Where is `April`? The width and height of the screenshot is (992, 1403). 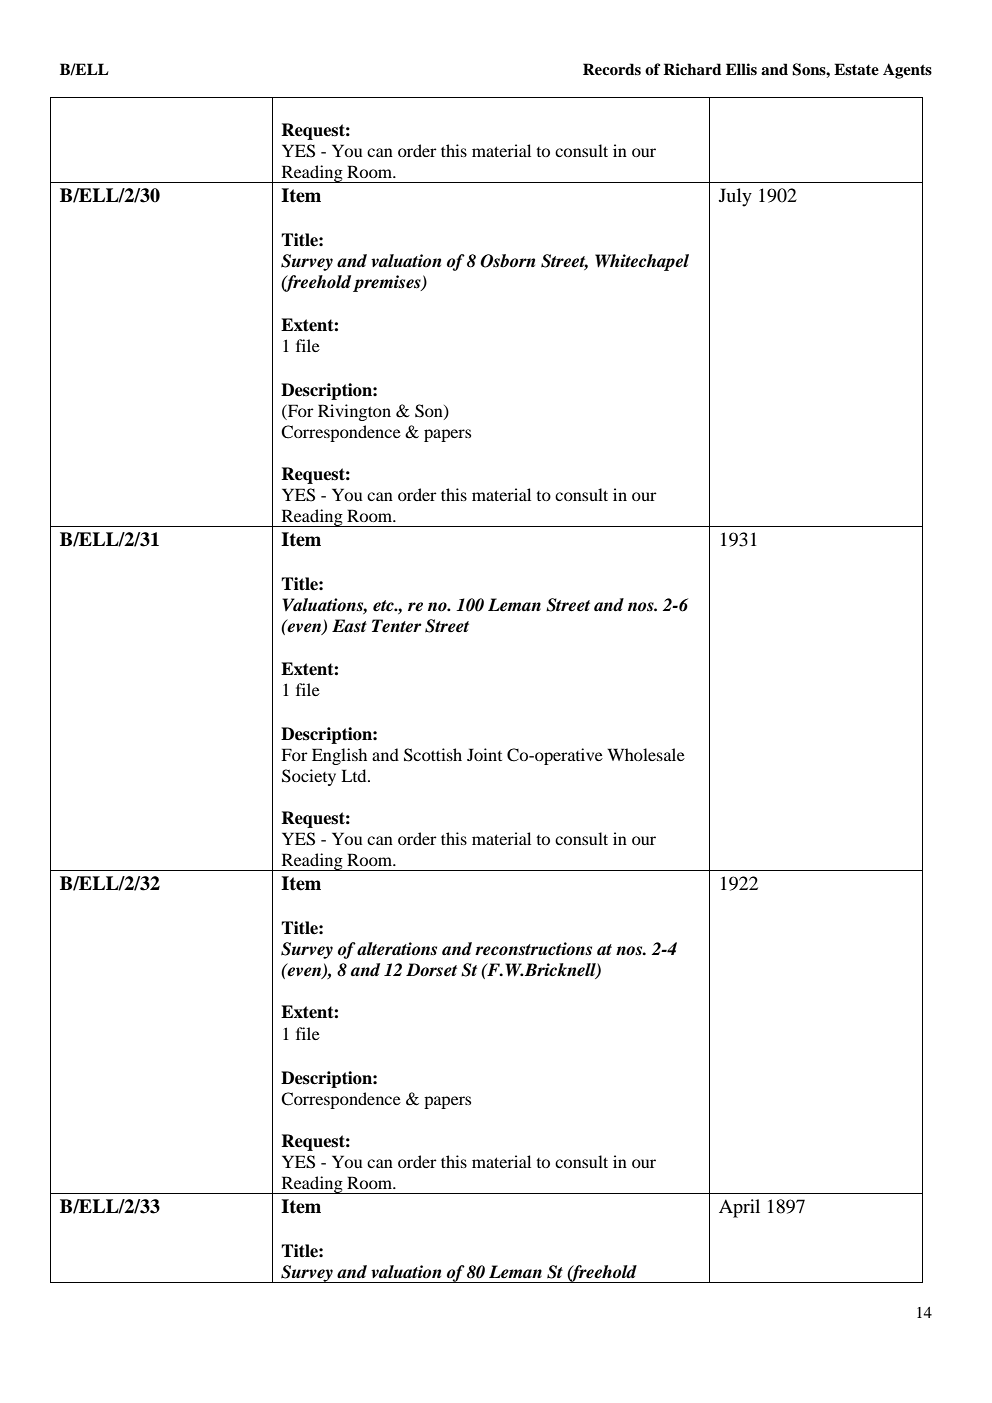 April is located at coordinates (739, 1208).
